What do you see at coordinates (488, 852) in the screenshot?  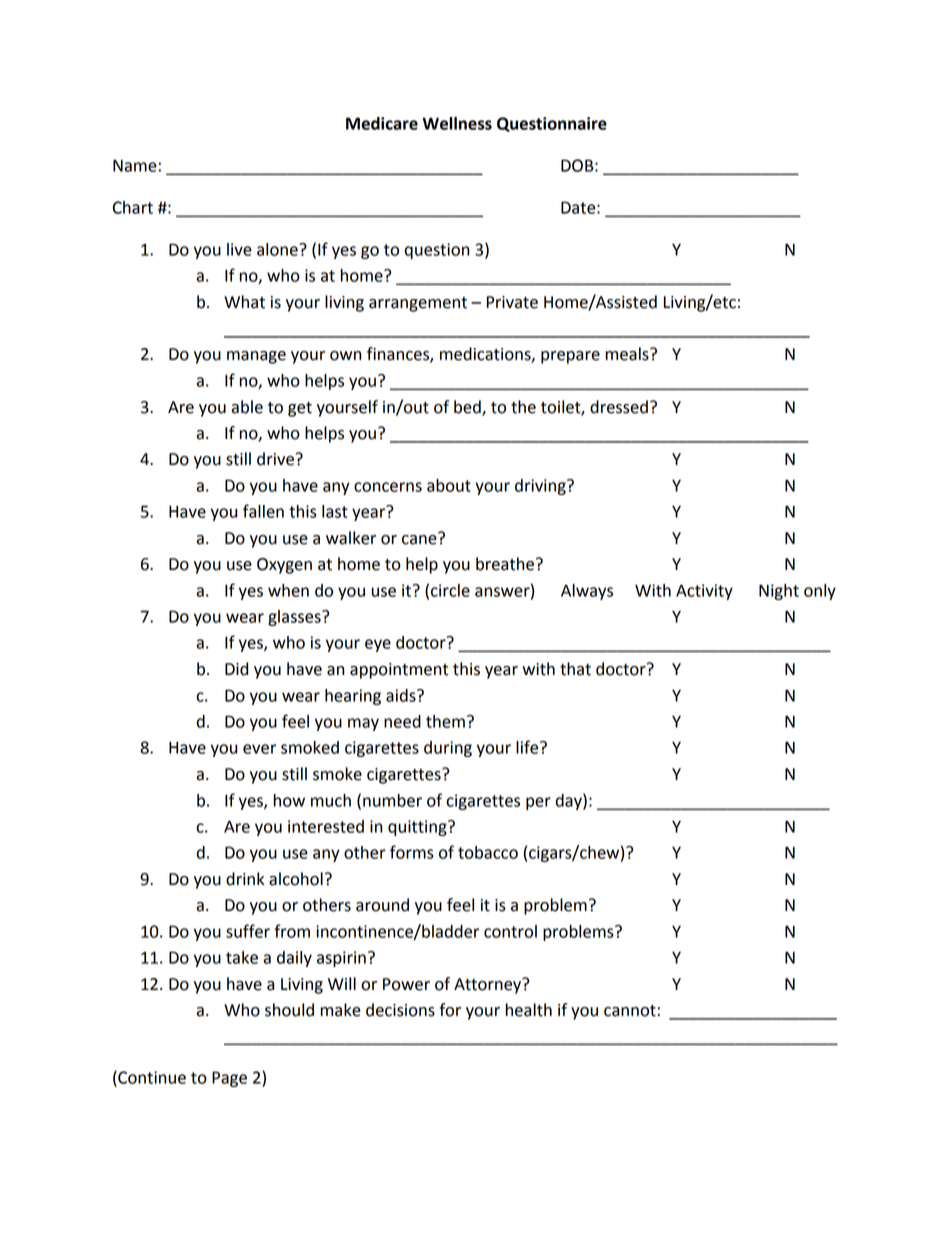 I see `tobacco` at bounding box center [488, 852].
